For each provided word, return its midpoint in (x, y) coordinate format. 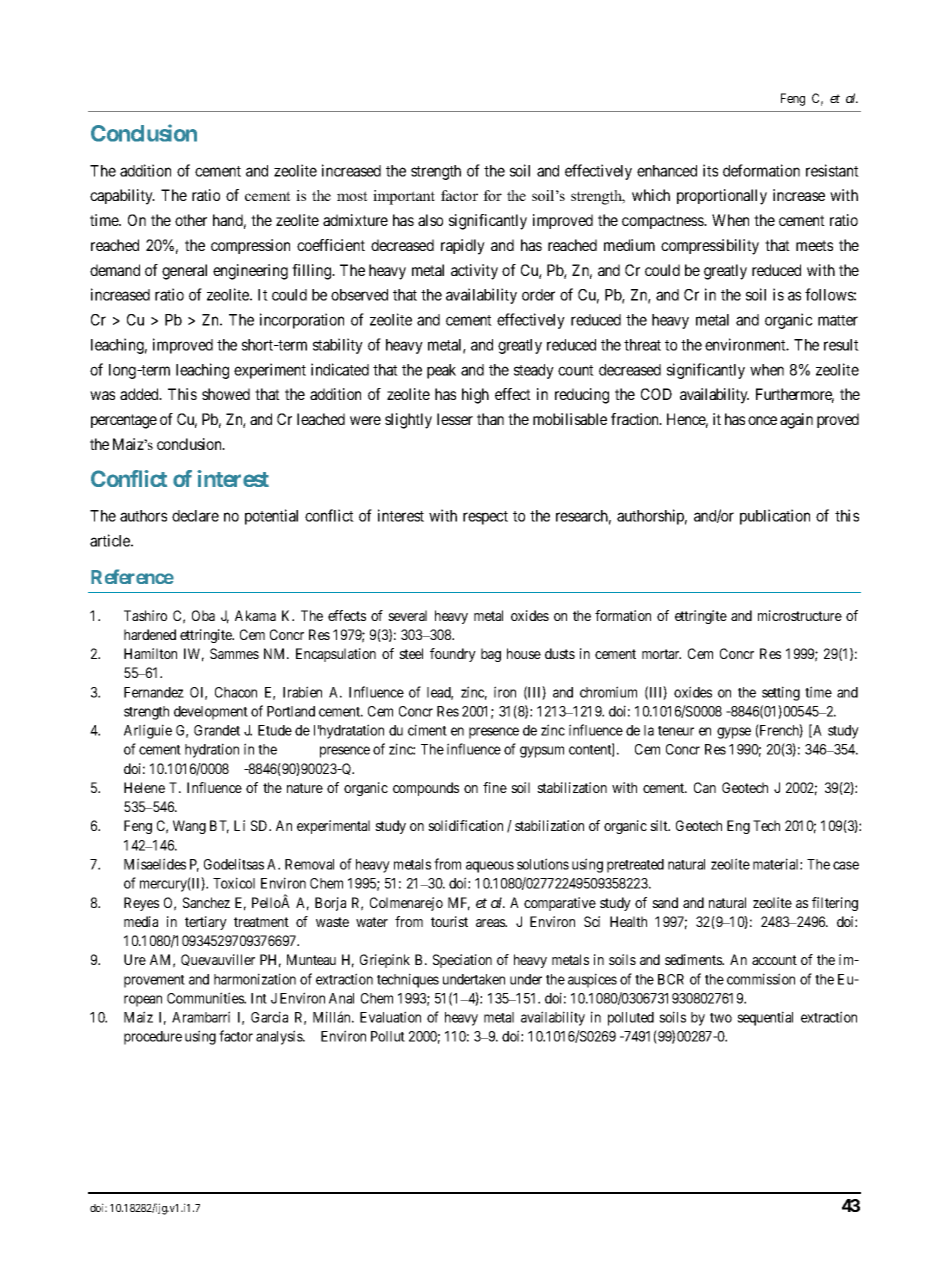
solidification (465, 825)
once (762, 420)
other (191, 220)
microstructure (800, 615)
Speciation (462, 961)
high (475, 396)
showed (226, 394)
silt (660, 825)
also (430, 220)
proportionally (722, 197)
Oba (203, 615)
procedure (153, 1038)
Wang (189, 827)
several (407, 615)
